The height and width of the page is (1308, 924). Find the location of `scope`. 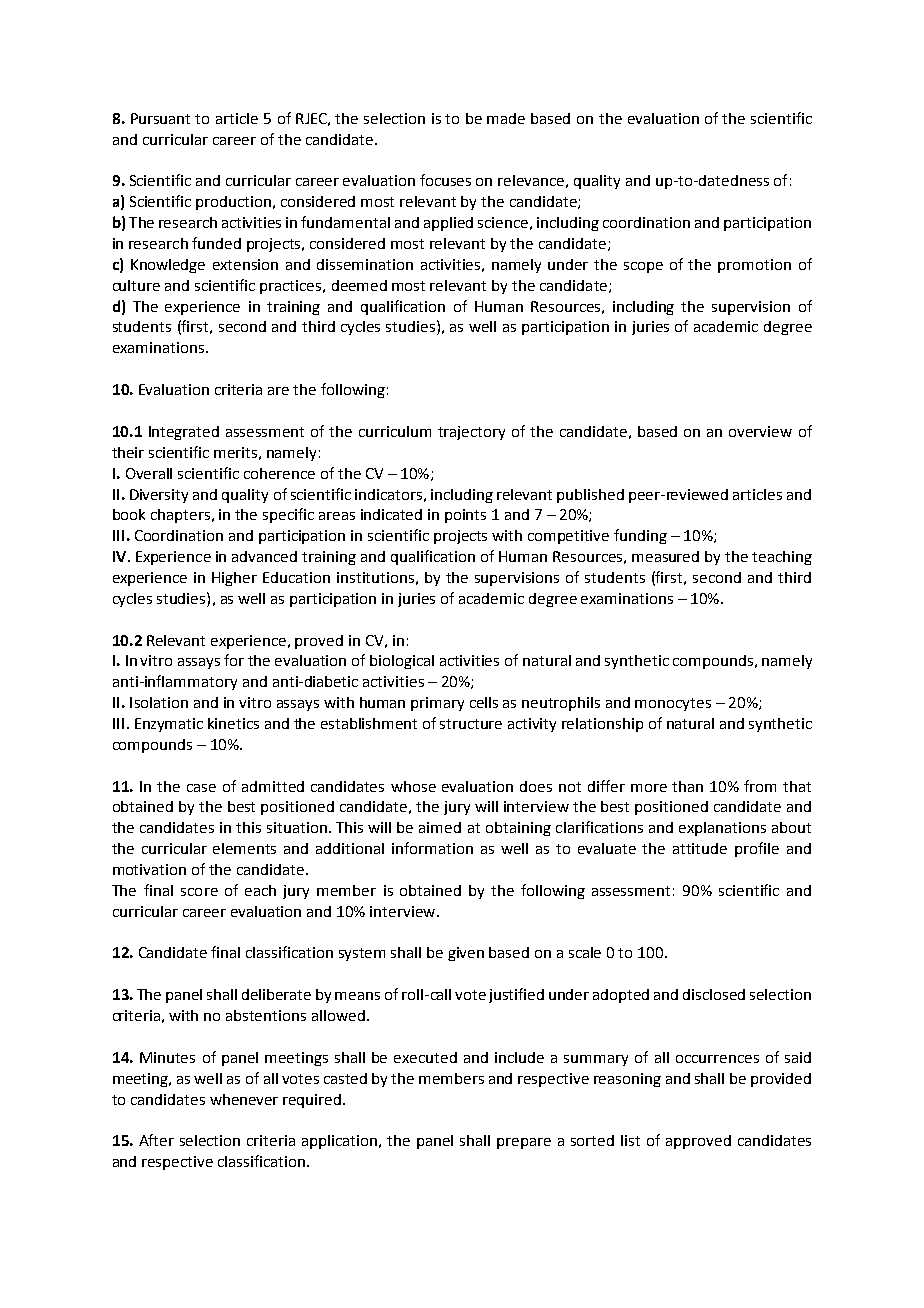

scope is located at coordinates (643, 267).
